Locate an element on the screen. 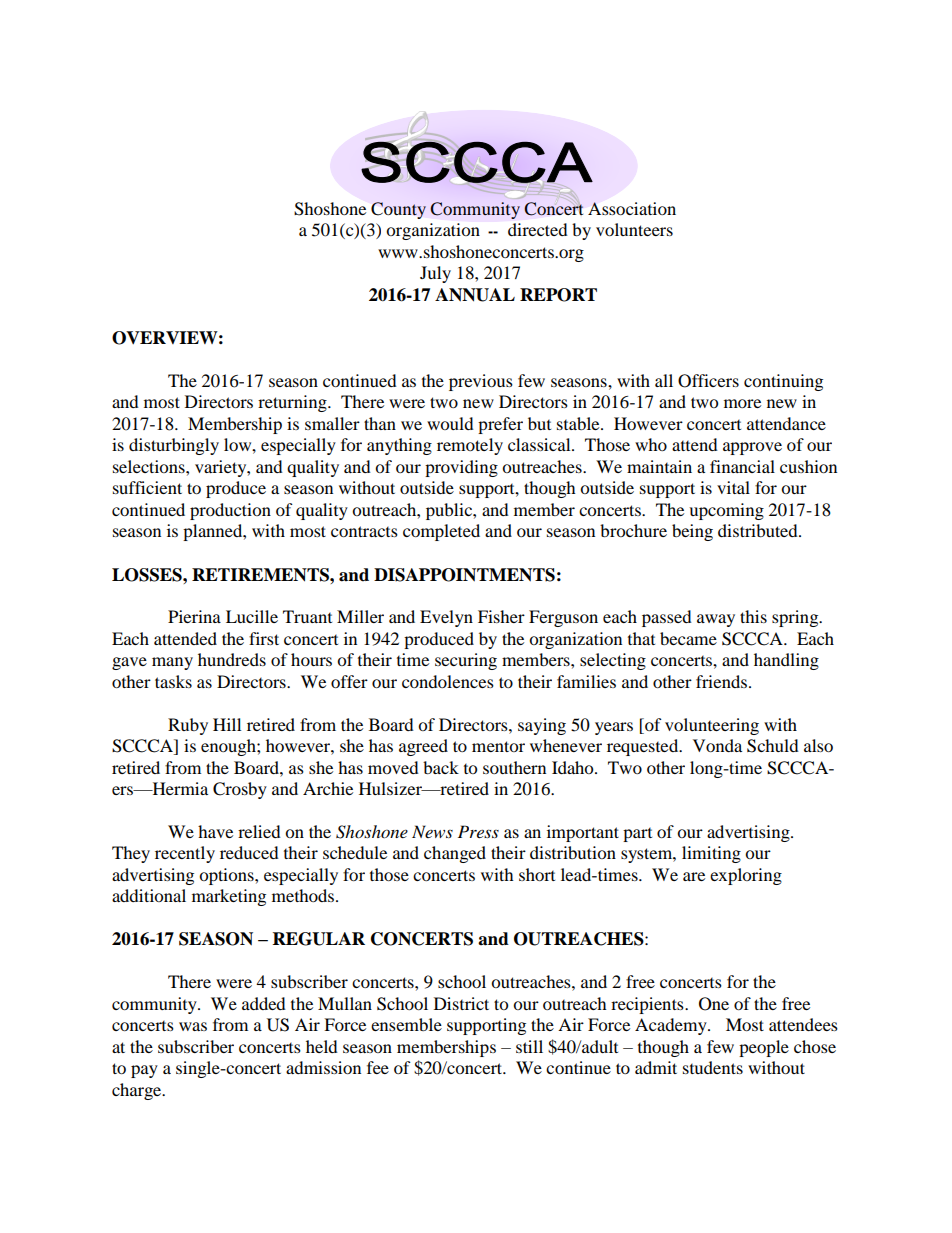 The image size is (952, 1233). directed is located at coordinates (538, 229).
